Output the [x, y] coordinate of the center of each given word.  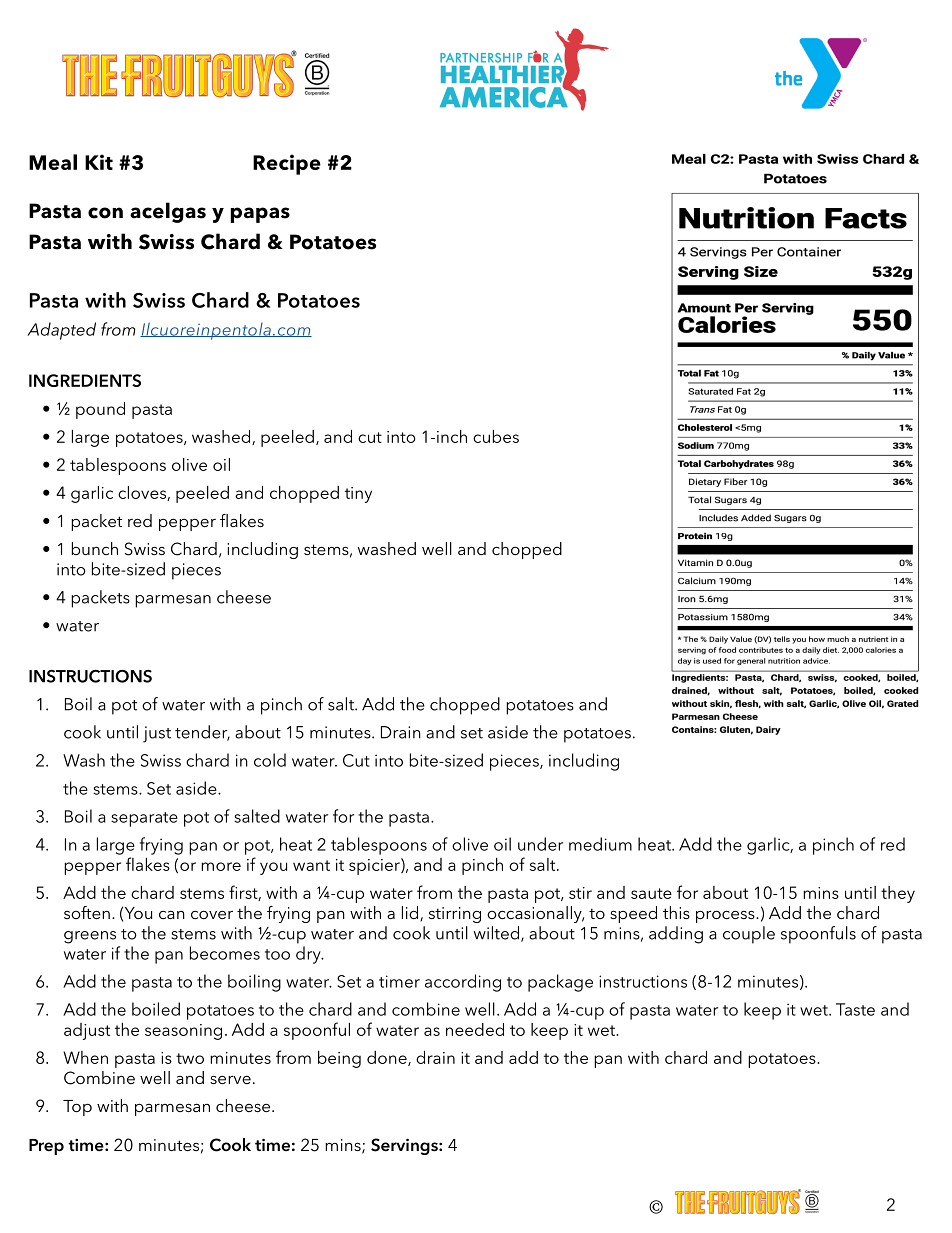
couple [749, 935]
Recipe [287, 164]
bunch [95, 548]
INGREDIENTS [85, 380]
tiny [358, 495]
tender [202, 733]
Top [77, 1108]
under [540, 844]
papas [260, 215]
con [105, 213]
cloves [143, 493]
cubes [496, 436]
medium [600, 844]
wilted [498, 934]
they [898, 894]
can [172, 915]
